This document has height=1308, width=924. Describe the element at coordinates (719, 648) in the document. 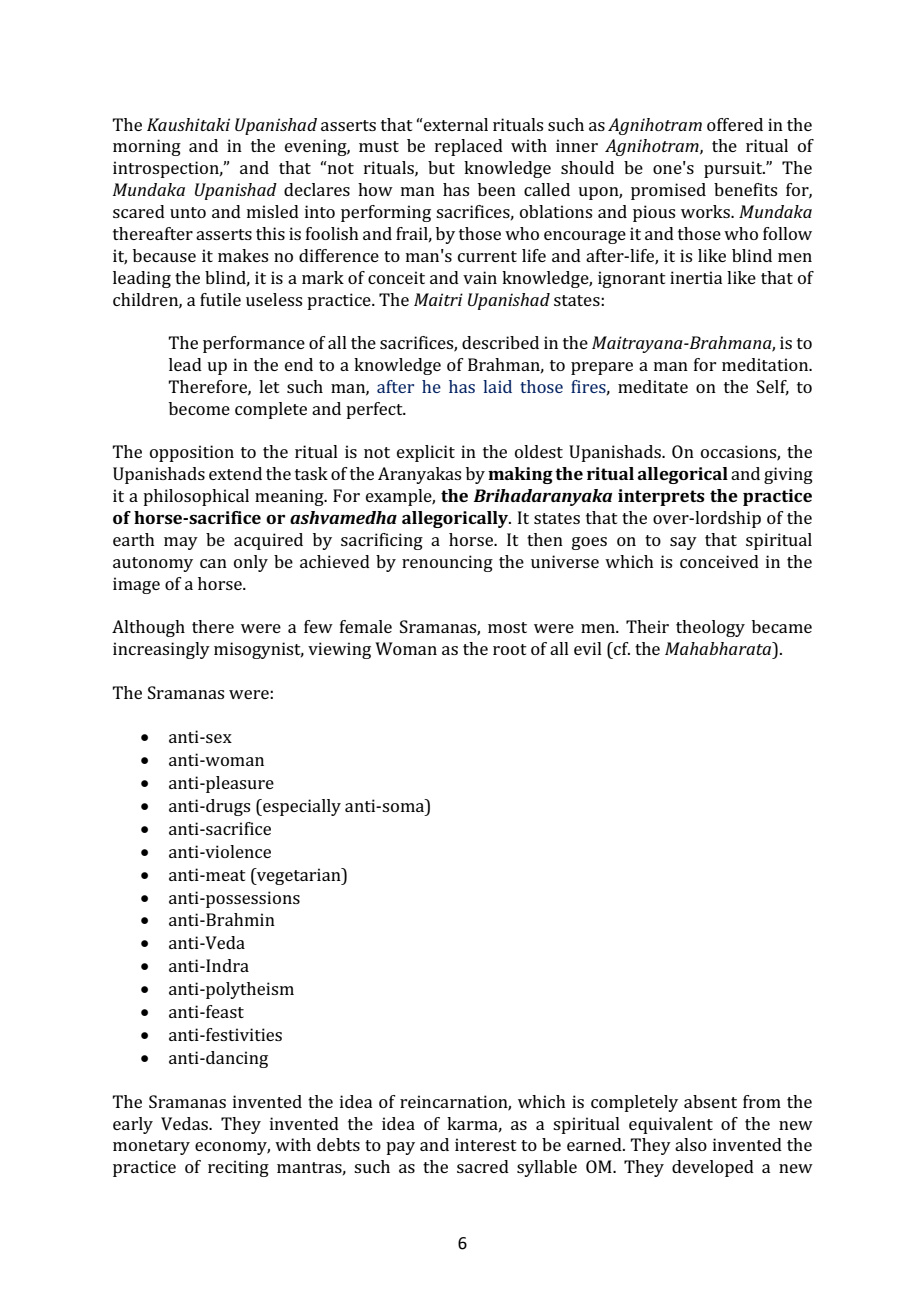

I see `Mahabharata` at that location.
